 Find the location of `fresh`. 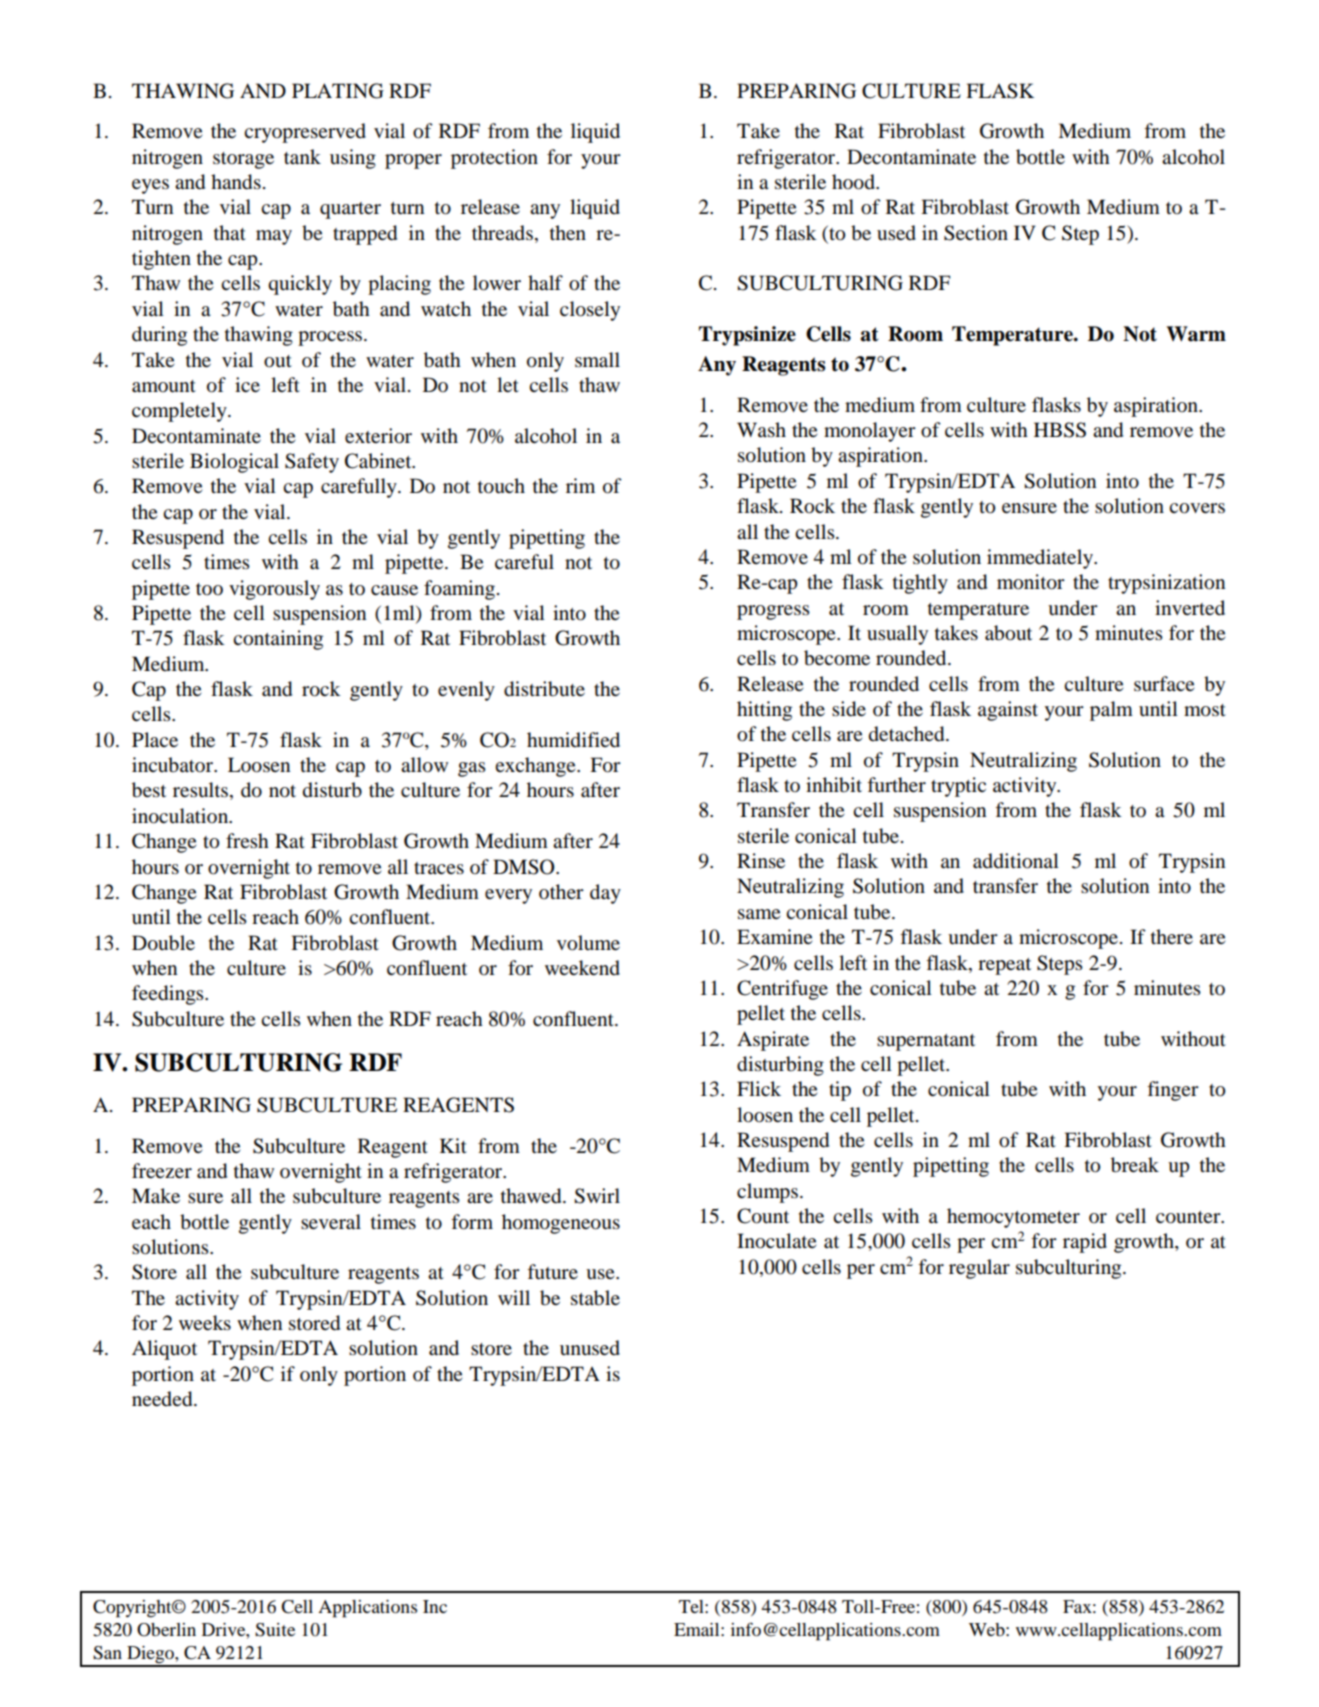

fresh is located at coordinates (247, 840).
